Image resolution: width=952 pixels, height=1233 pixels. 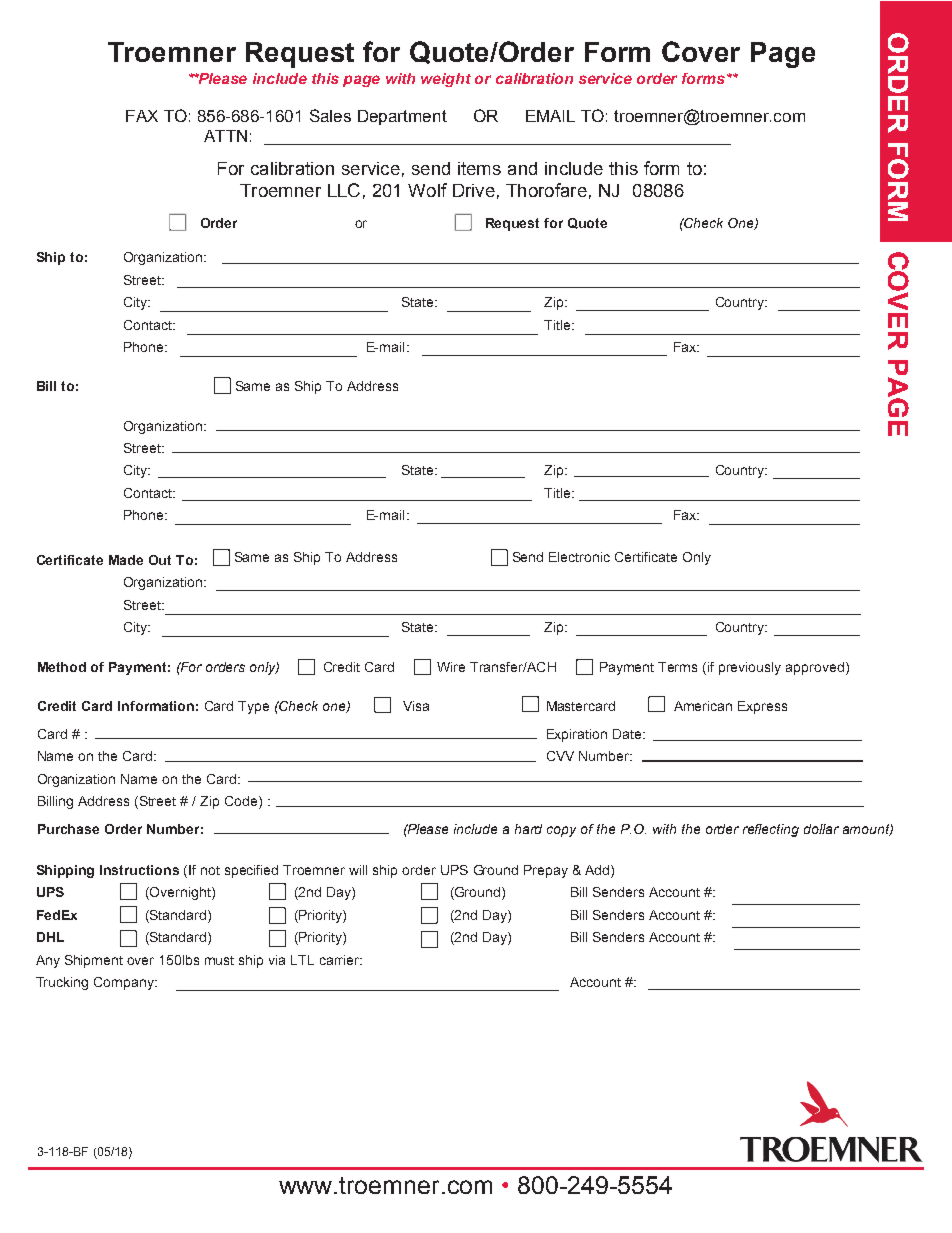 What do you see at coordinates (750, 668) in the document?
I see `previously` at bounding box center [750, 668].
